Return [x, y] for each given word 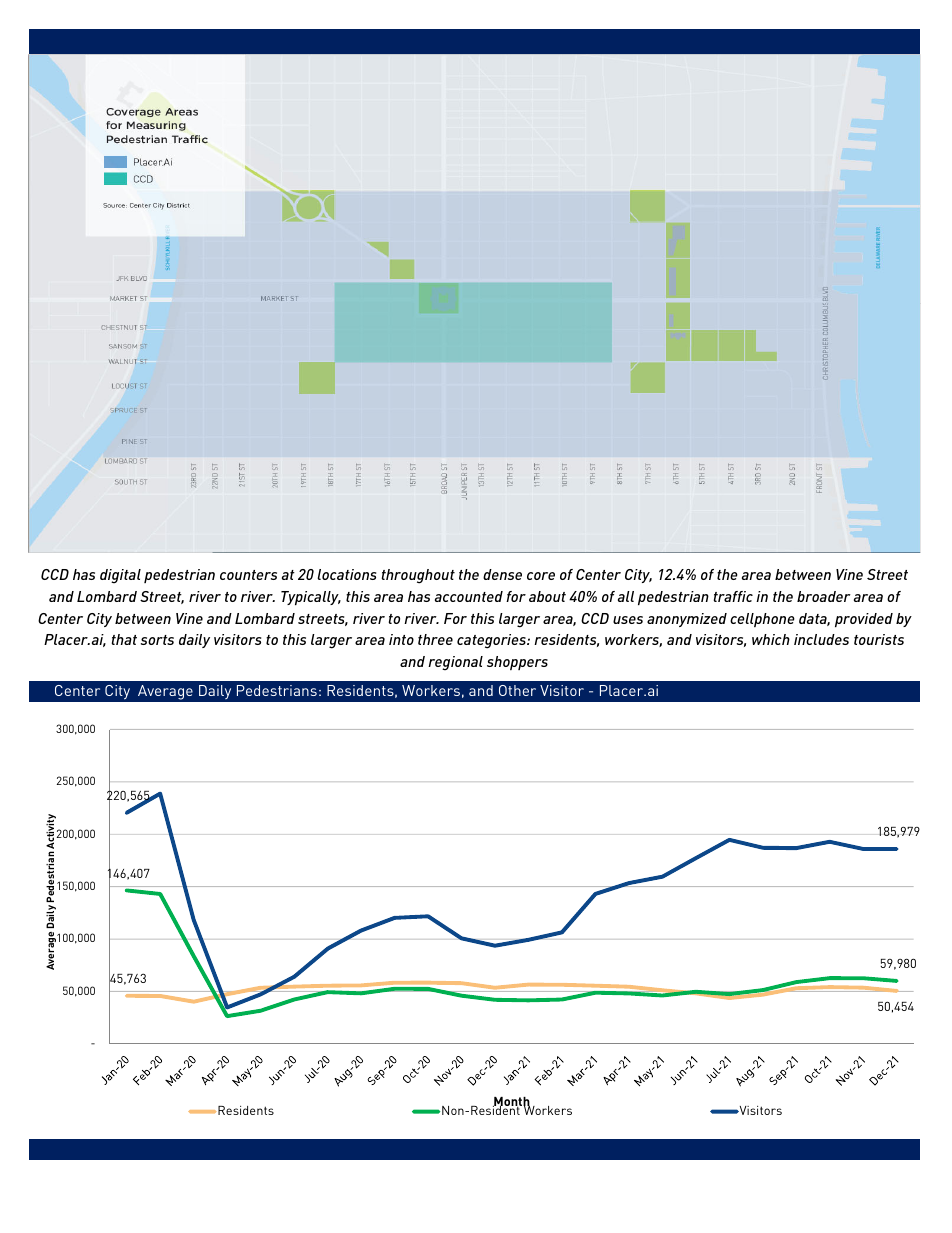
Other [517, 690]
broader [824, 596]
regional [455, 663]
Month [512, 1103]
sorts [157, 640]
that [124, 639]
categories [492, 641]
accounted [469, 596]
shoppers [517, 663]
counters [248, 575]
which [771, 639]
